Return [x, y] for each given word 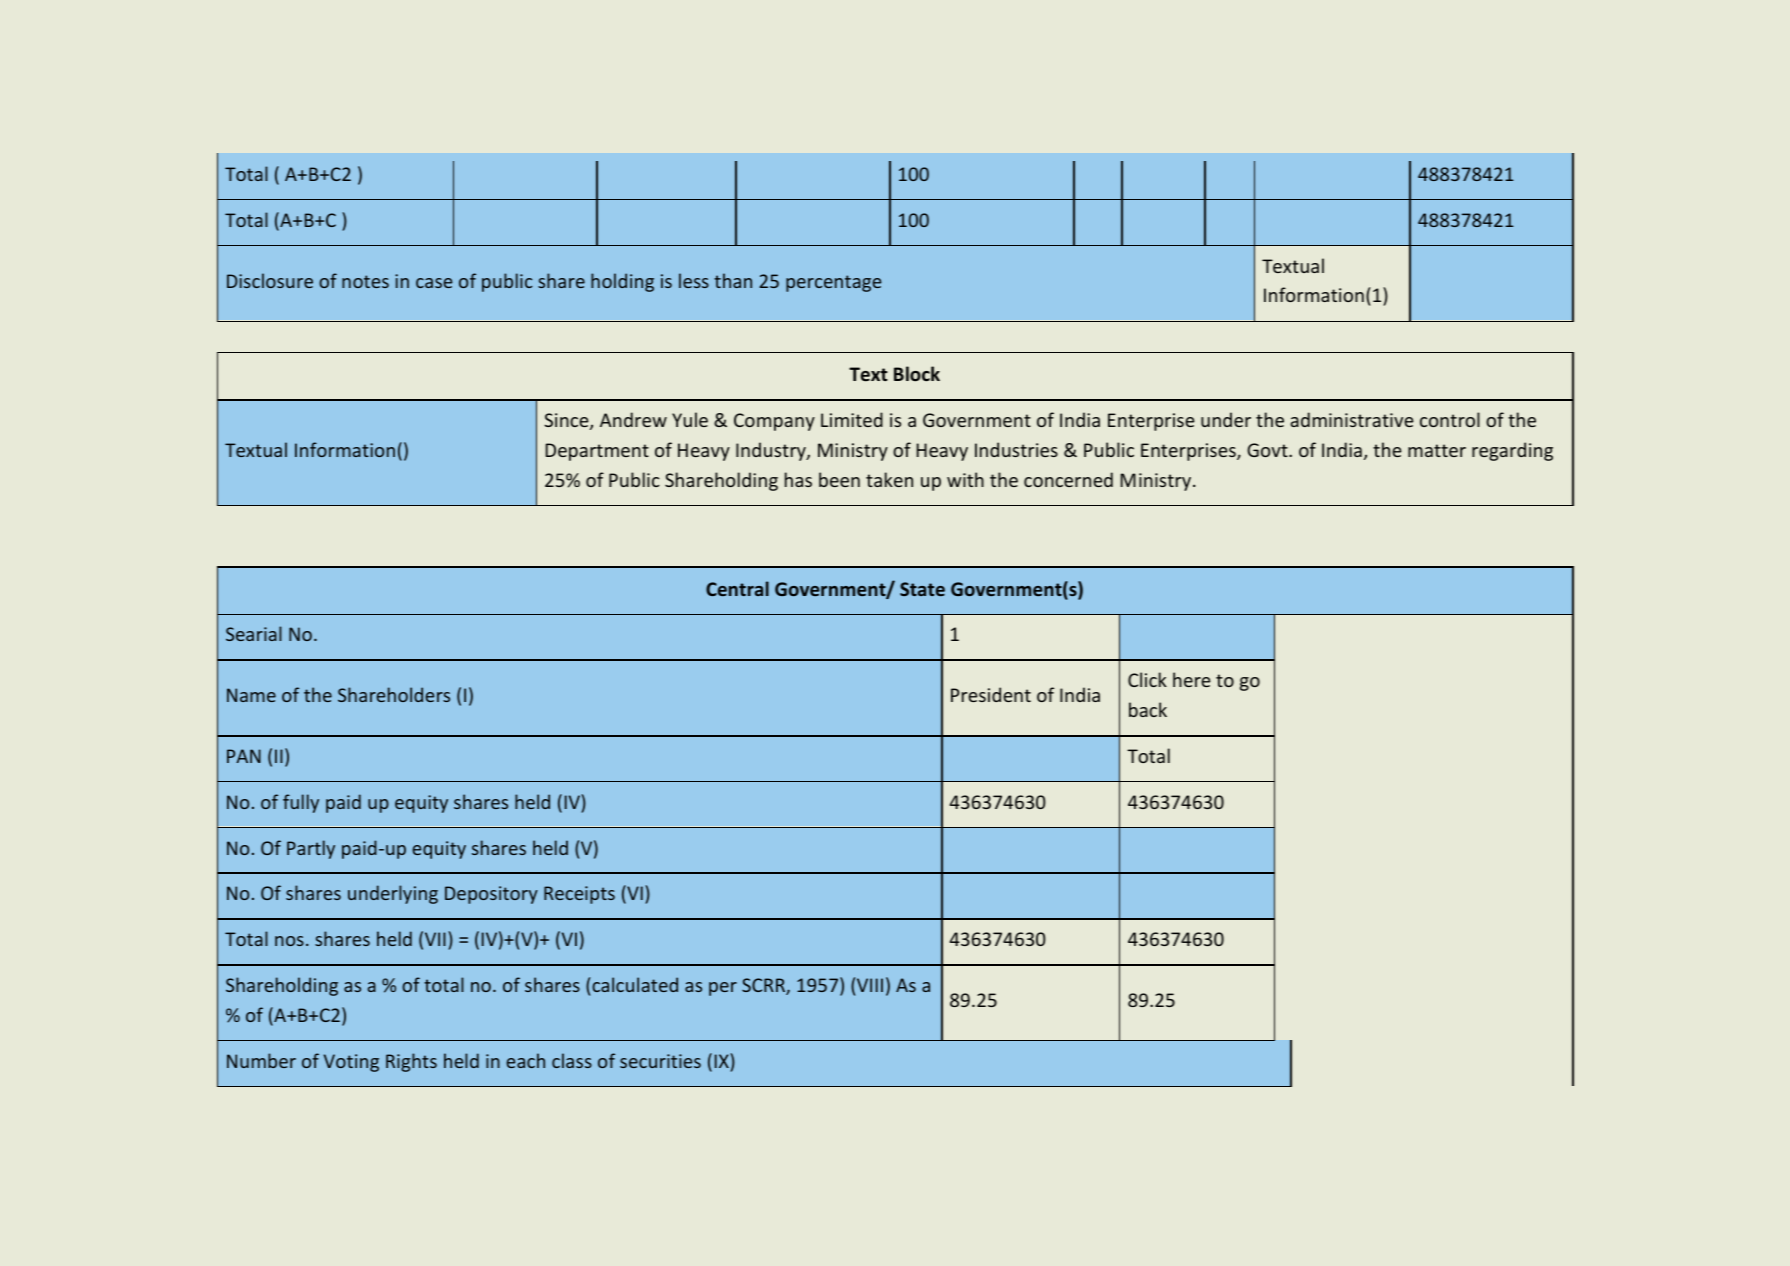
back [1148, 709]
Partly [311, 849]
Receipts [579, 895]
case [434, 283]
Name [251, 695]
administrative [1352, 419]
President [991, 694]
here [1192, 679]
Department [597, 452]
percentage [833, 283]
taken [889, 479]
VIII [870, 985]
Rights [411, 1062]
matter [1437, 450]
